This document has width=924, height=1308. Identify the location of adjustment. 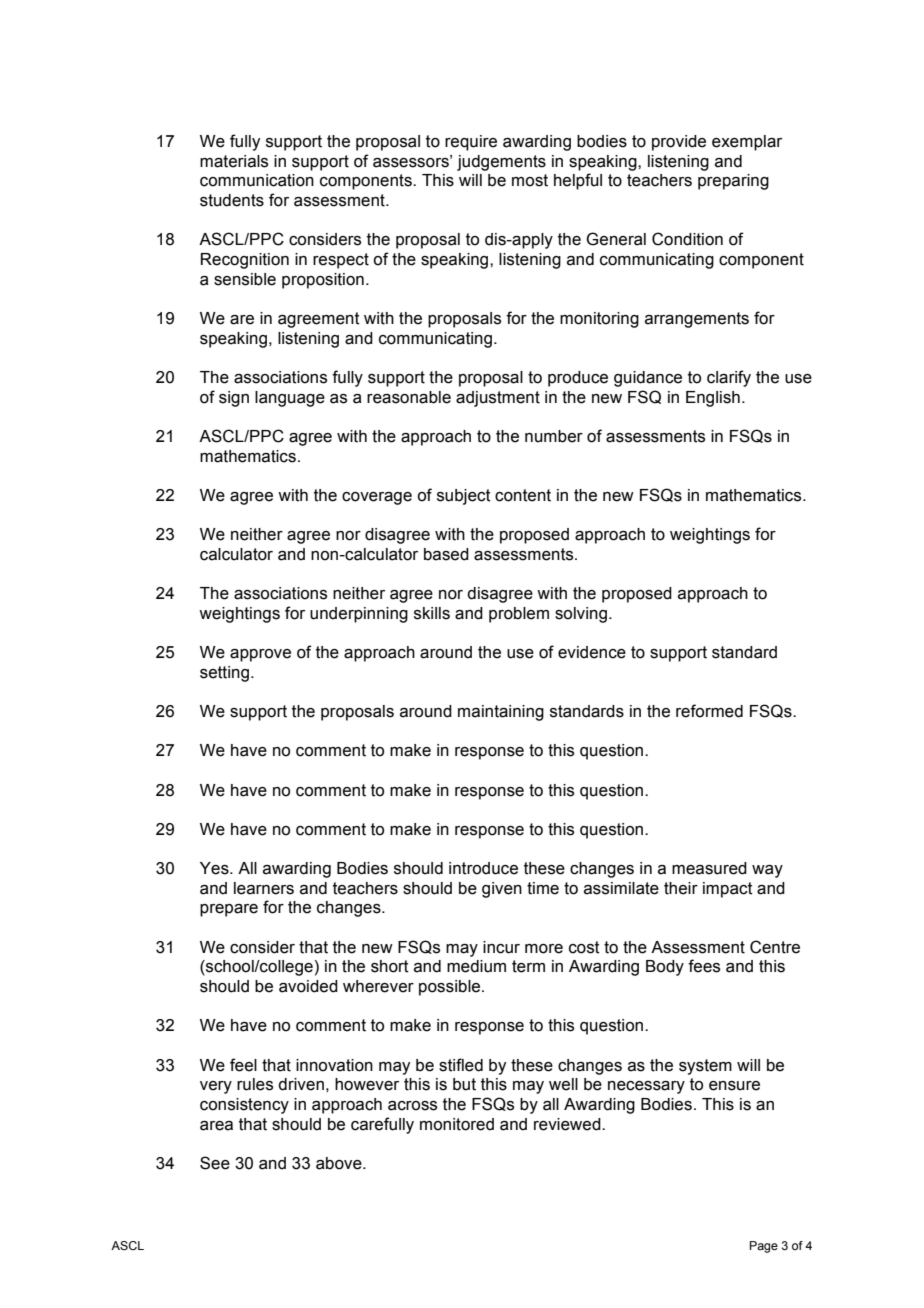
(498, 399).
